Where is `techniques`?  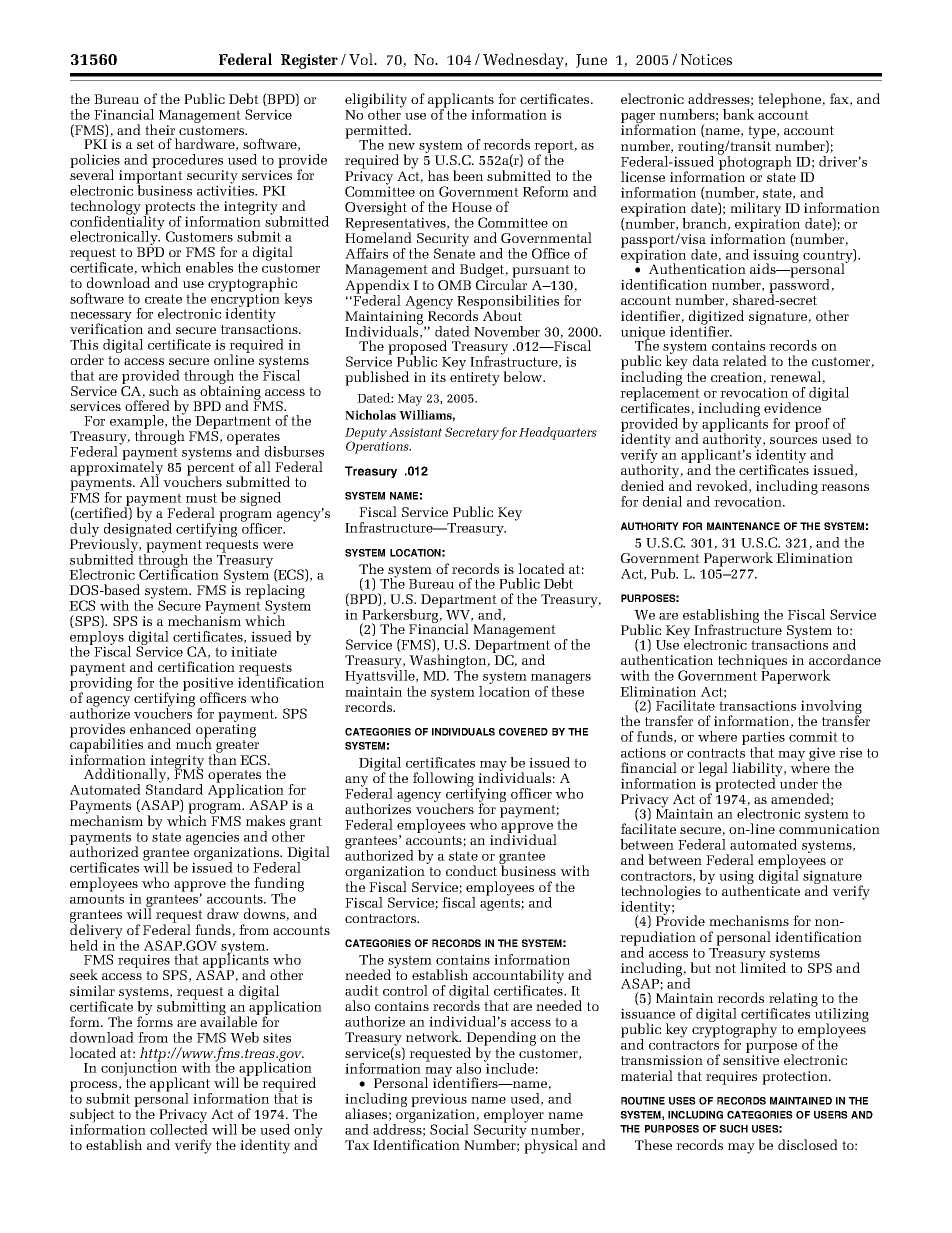
techniques is located at coordinates (752, 661).
